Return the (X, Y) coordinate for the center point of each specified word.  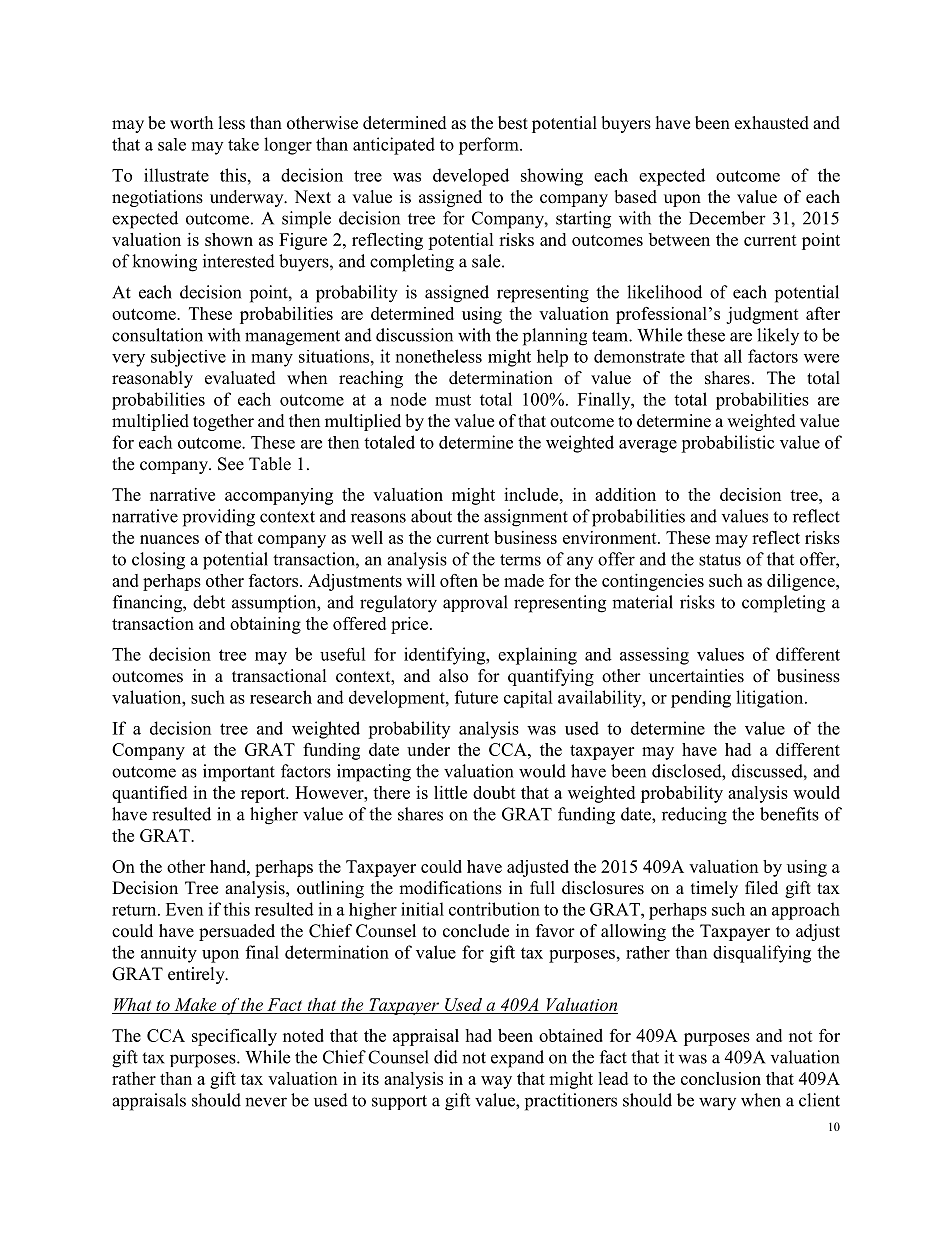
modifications (450, 888)
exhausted (772, 123)
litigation (771, 699)
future (476, 697)
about (431, 516)
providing (219, 518)
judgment (762, 315)
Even (184, 909)
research (281, 697)
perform (490, 146)
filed (761, 888)
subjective (188, 358)
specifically (234, 1037)
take (243, 144)
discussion (414, 335)
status (720, 560)
